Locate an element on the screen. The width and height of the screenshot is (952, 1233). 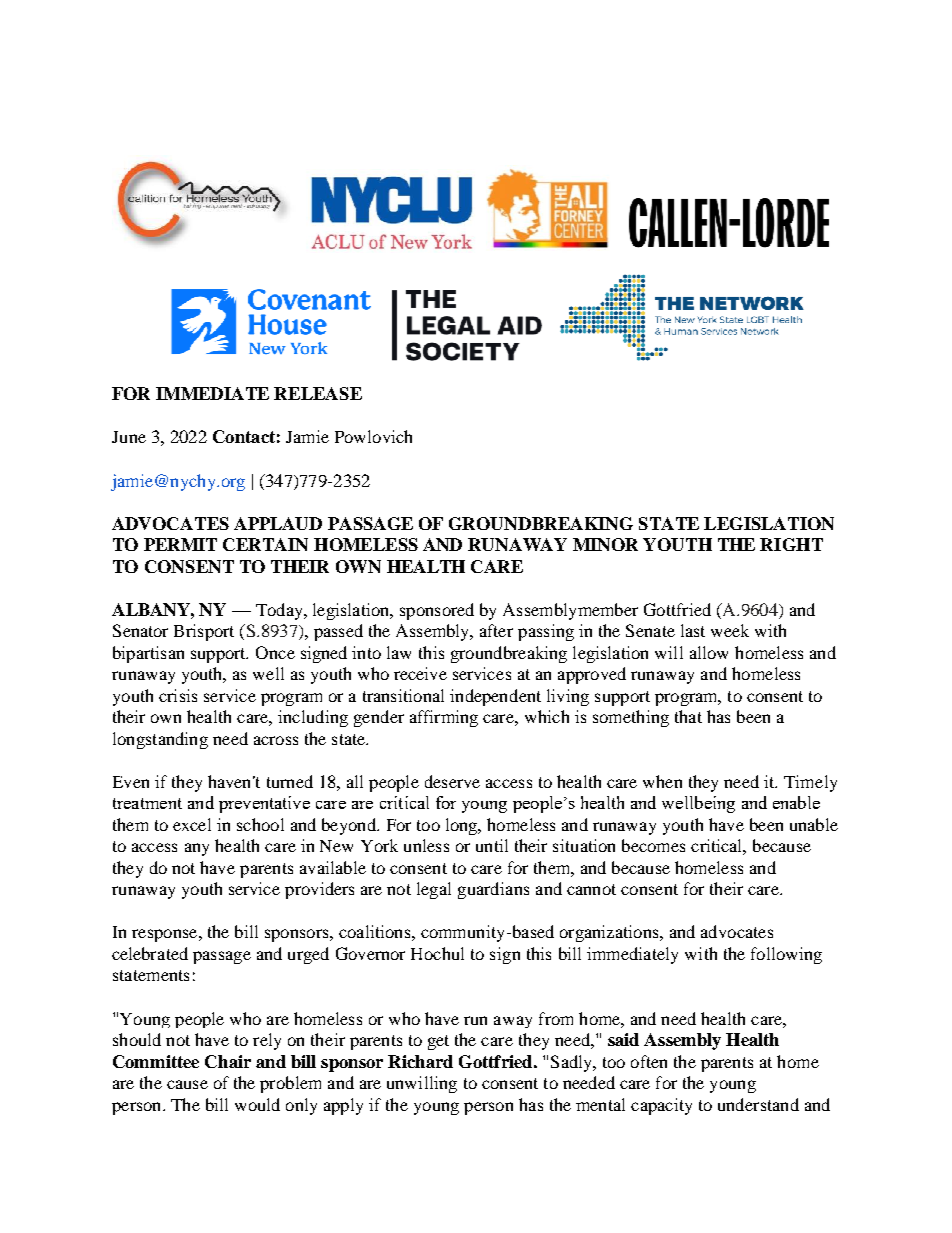
Contact is located at coordinates (244, 436).
